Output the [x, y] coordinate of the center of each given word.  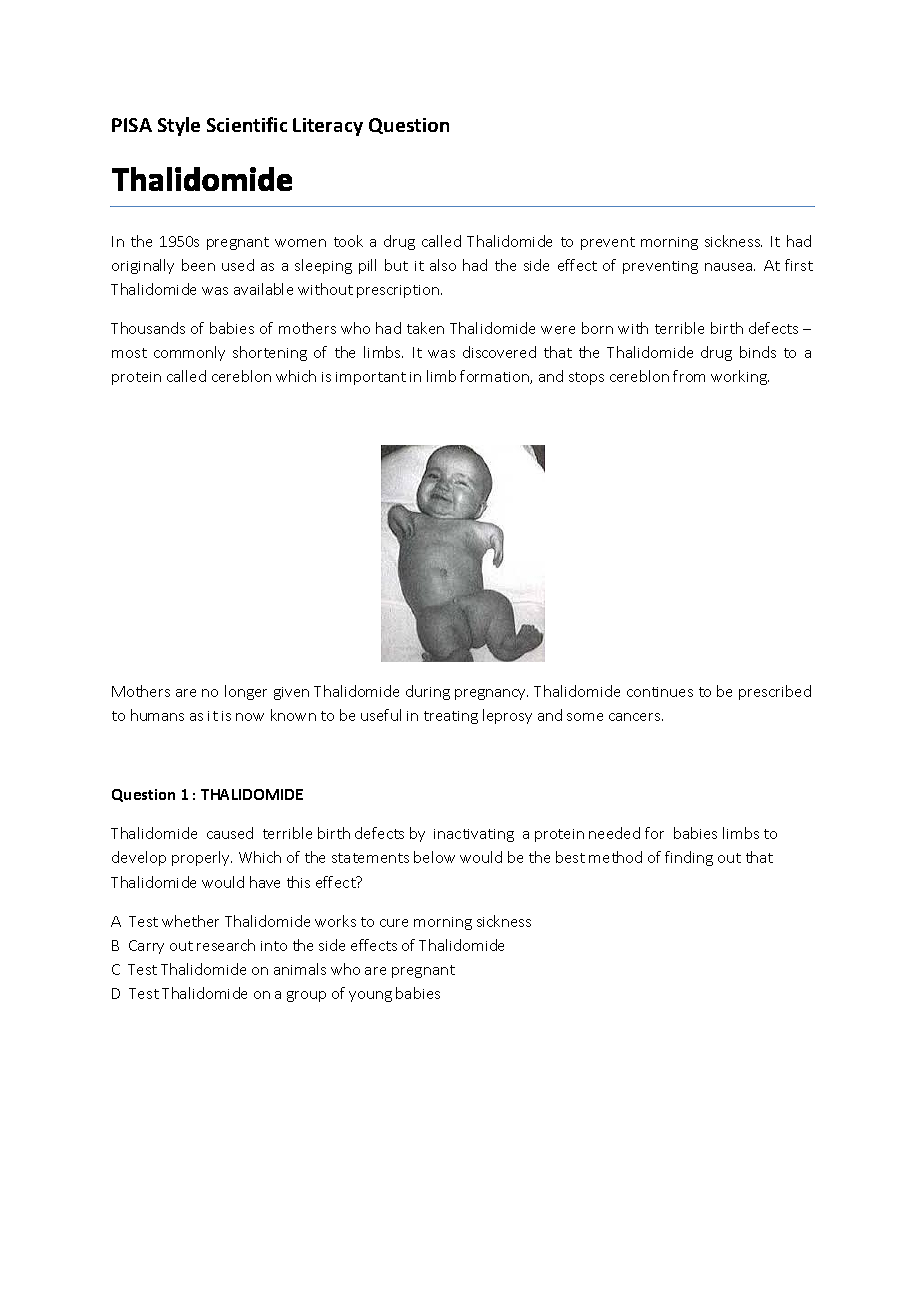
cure [394, 923]
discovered [499, 352]
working [740, 377]
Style [179, 126]
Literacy [328, 127]
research [226, 945]
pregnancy [491, 694]
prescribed [775, 692]
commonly [189, 353]
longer [246, 692]
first [799, 265]
